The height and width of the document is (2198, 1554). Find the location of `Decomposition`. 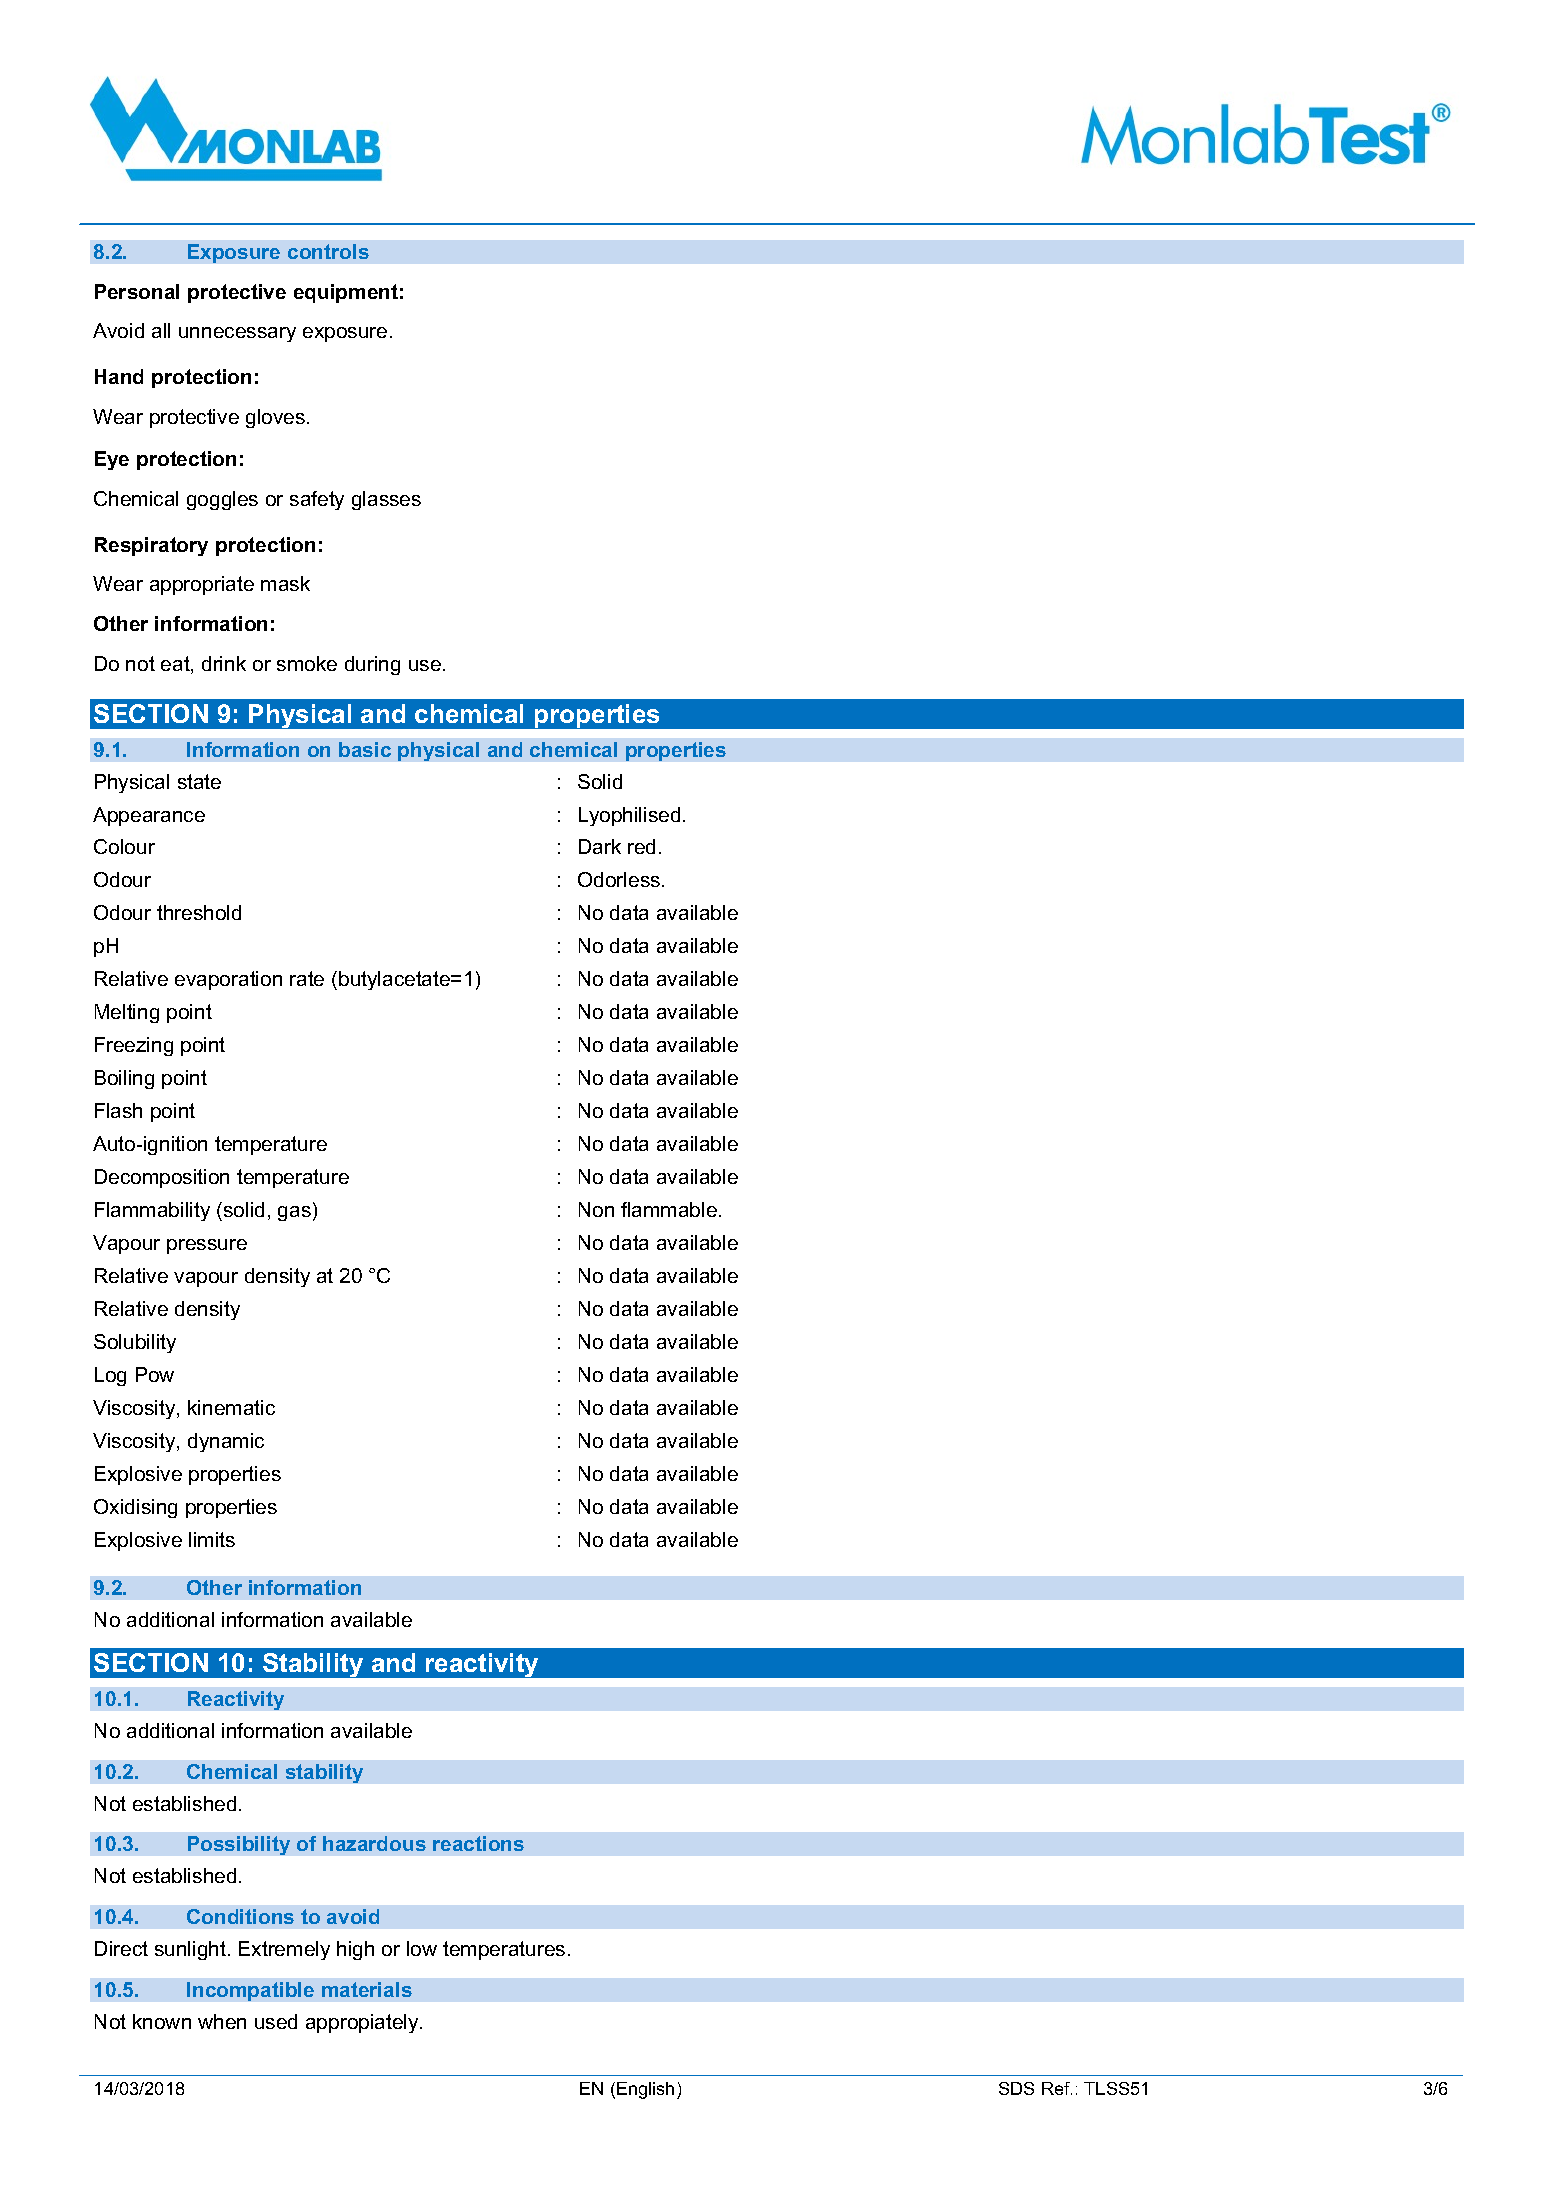

Decomposition is located at coordinates (162, 1178).
